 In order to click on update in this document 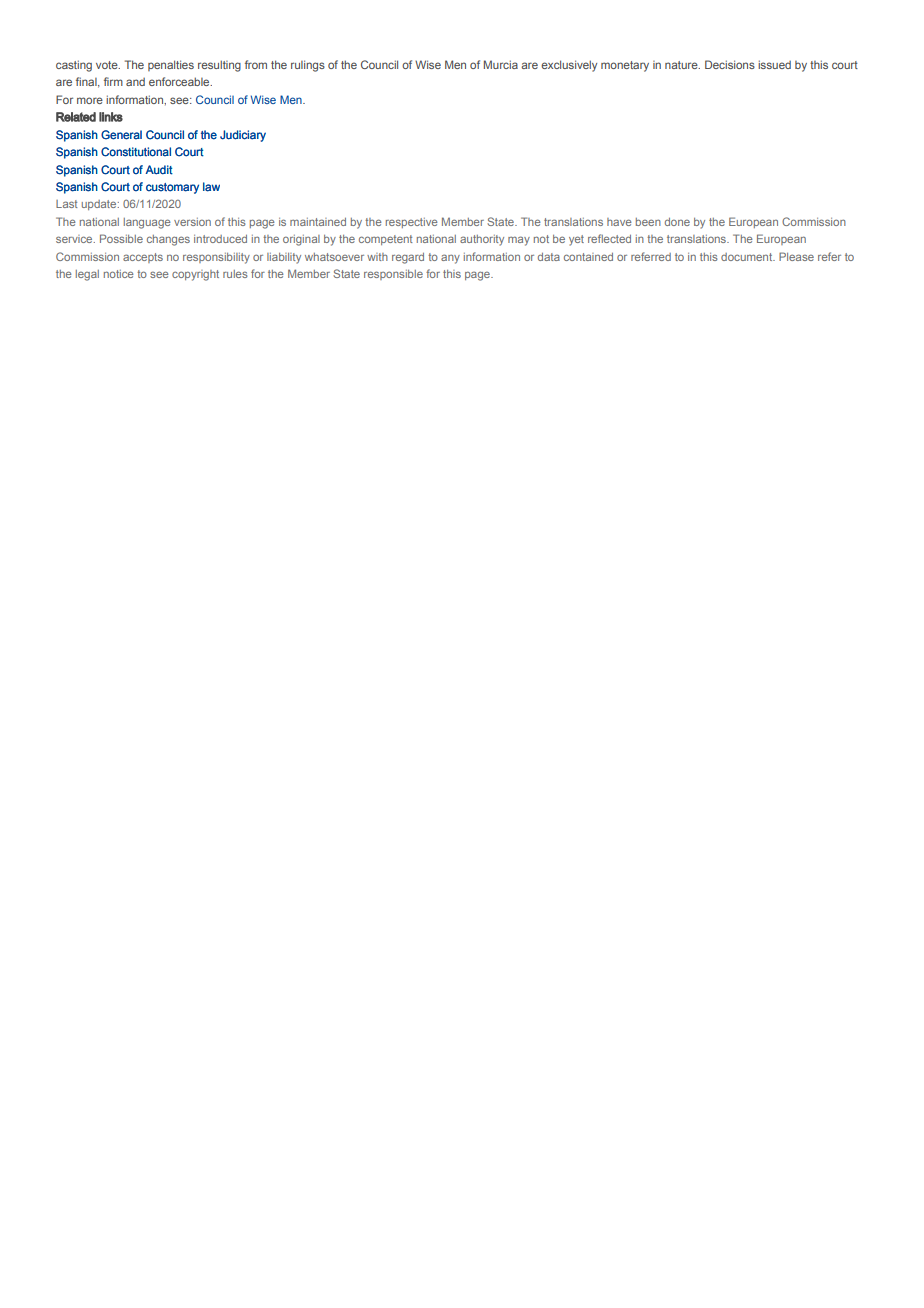, I will do `click(100, 205)`.
